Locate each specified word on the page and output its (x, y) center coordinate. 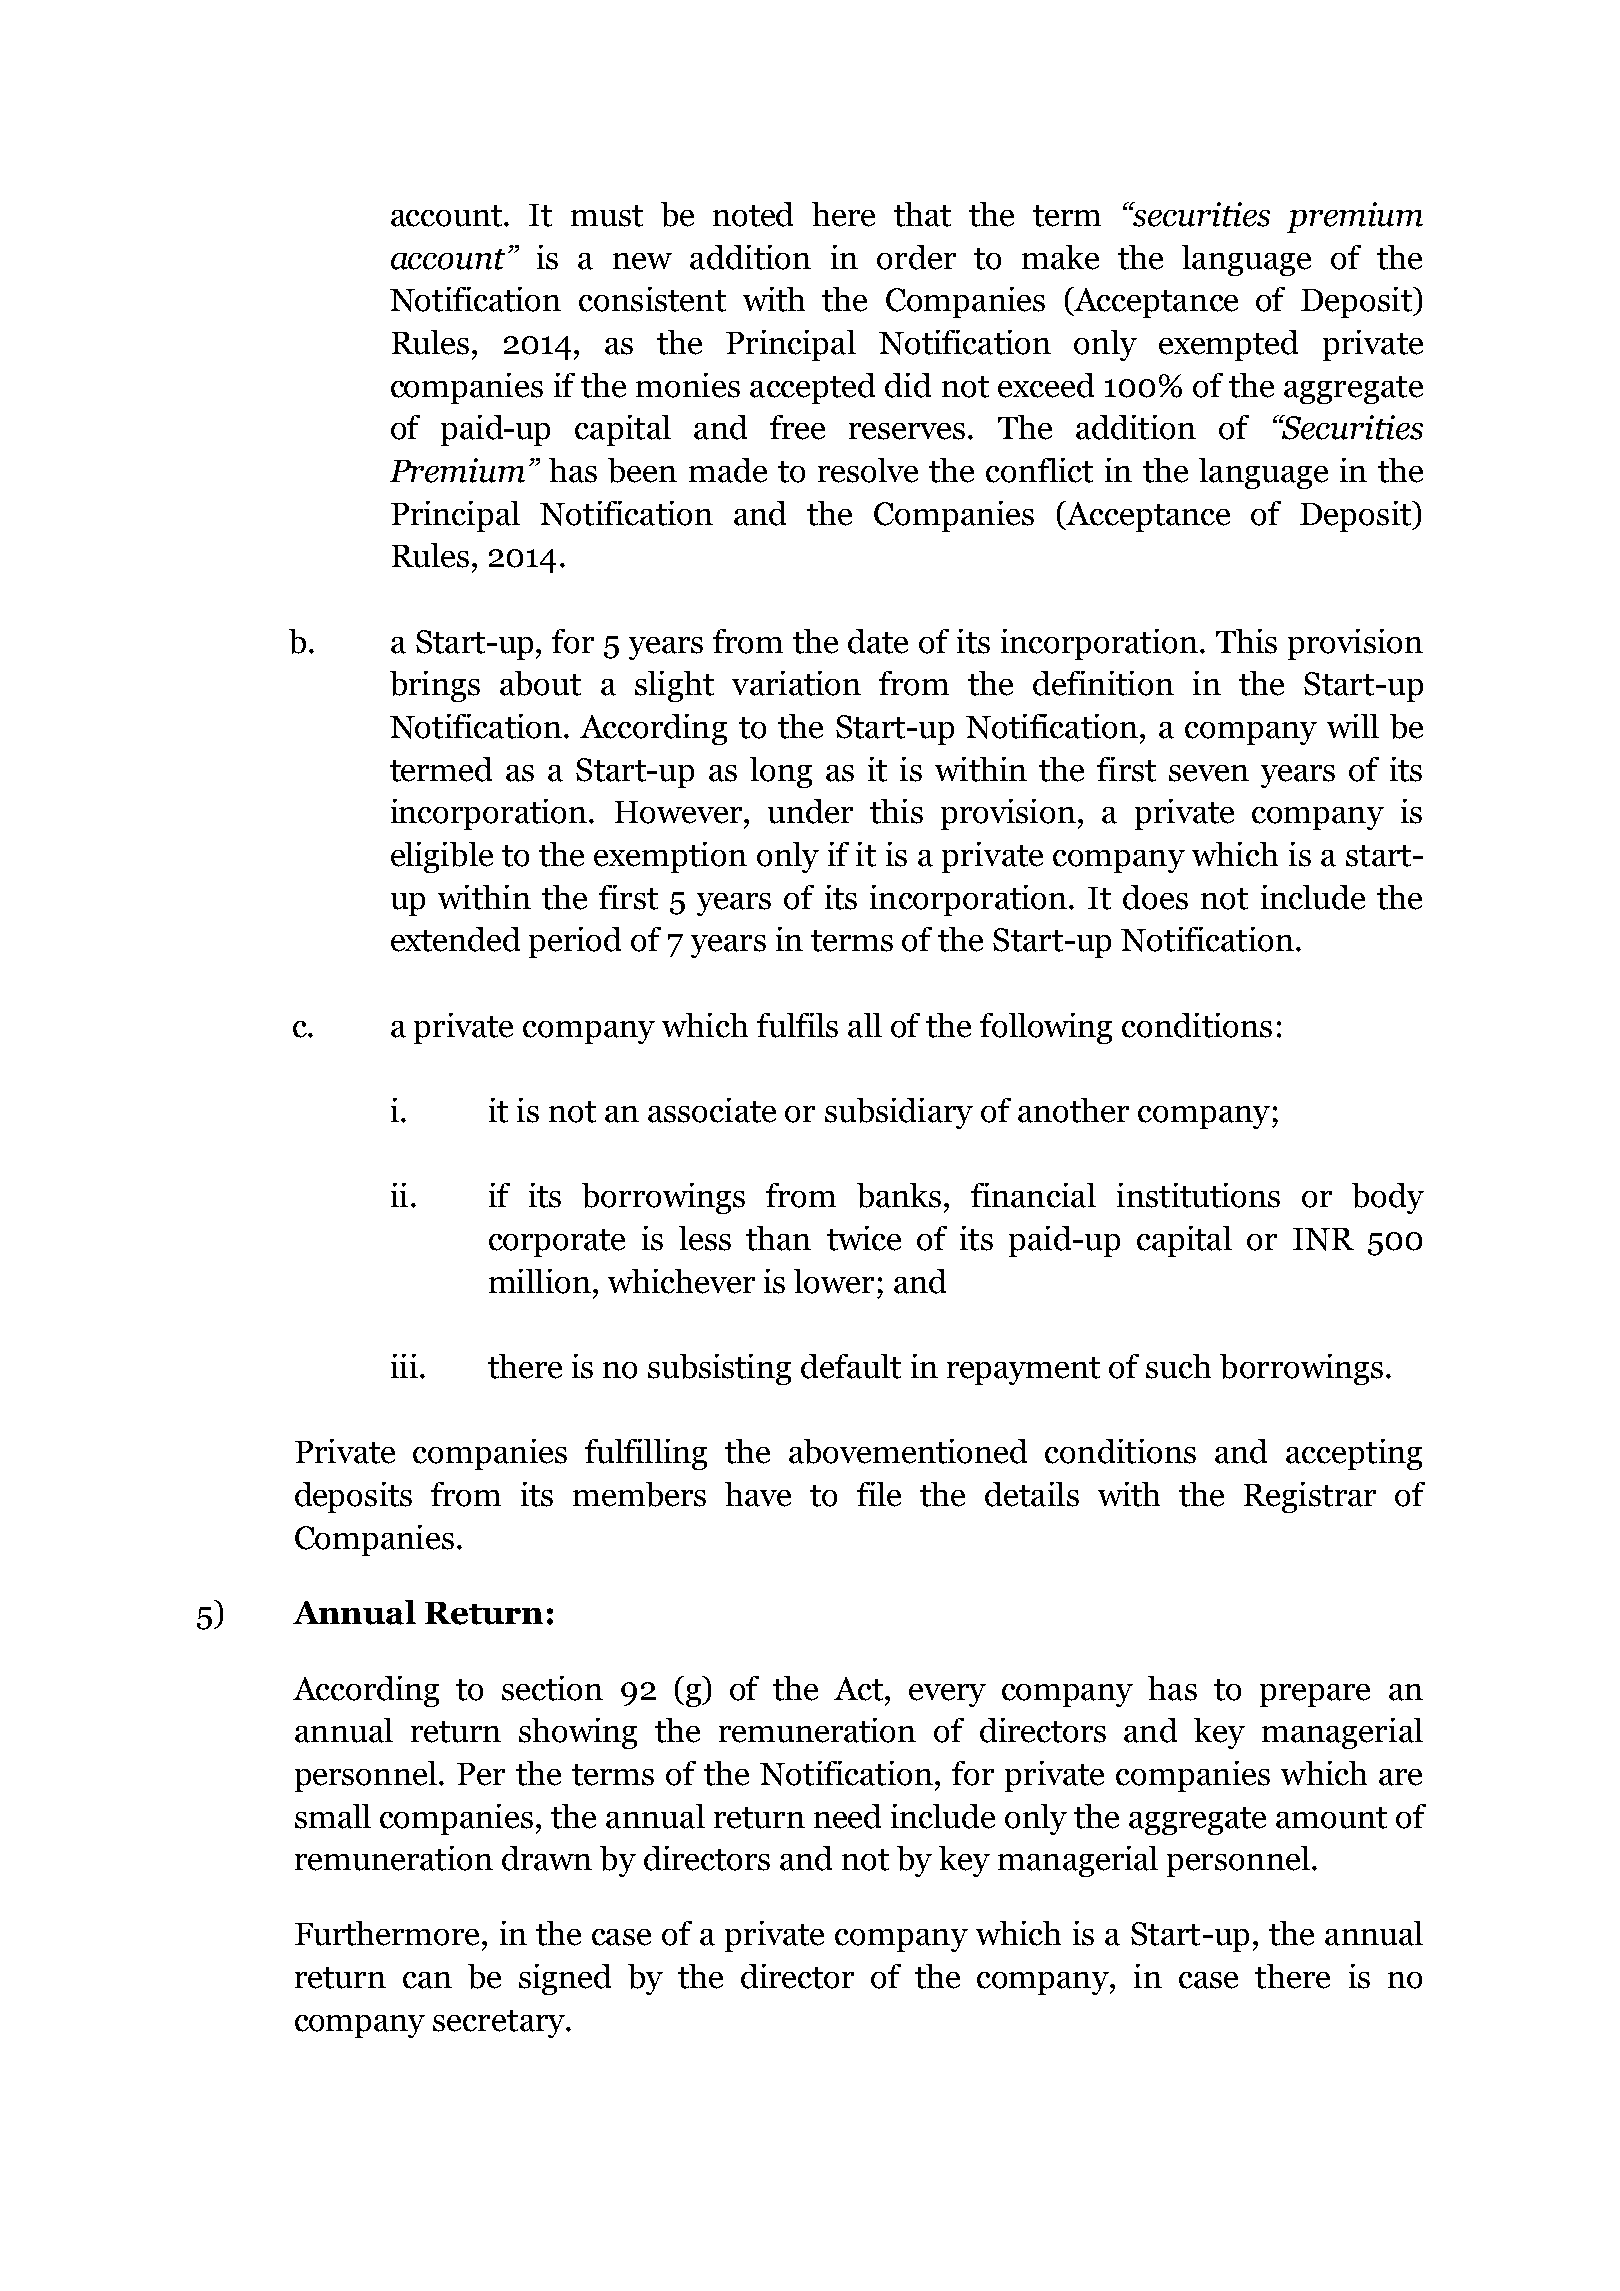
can (427, 1980)
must (607, 216)
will (1353, 726)
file (879, 1494)
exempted (1228, 345)
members (639, 1494)
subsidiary (899, 1113)
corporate (557, 1243)
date (878, 641)
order (916, 257)
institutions (1198, 1195)
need (847, 1816)
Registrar (1310, 1497)
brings (435, 686)
